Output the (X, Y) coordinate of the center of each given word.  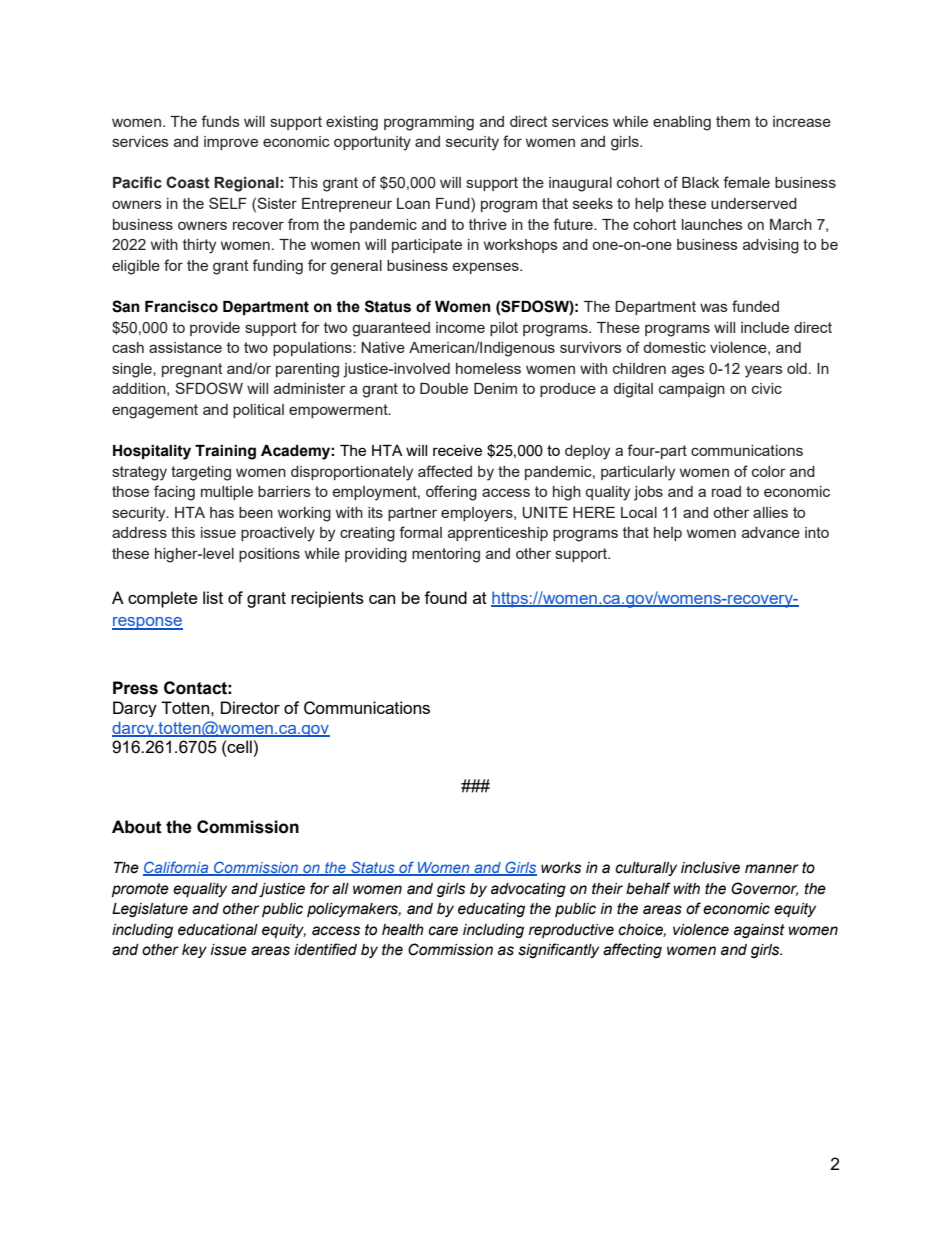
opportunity (372, 143)
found (445, 597)
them (733, 121)
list (213, 597)
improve (231, 143)
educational (218, 930)
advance (771, 532)
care (443, 931)
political (258, 411)
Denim (495, 388)
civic (767, 388)
